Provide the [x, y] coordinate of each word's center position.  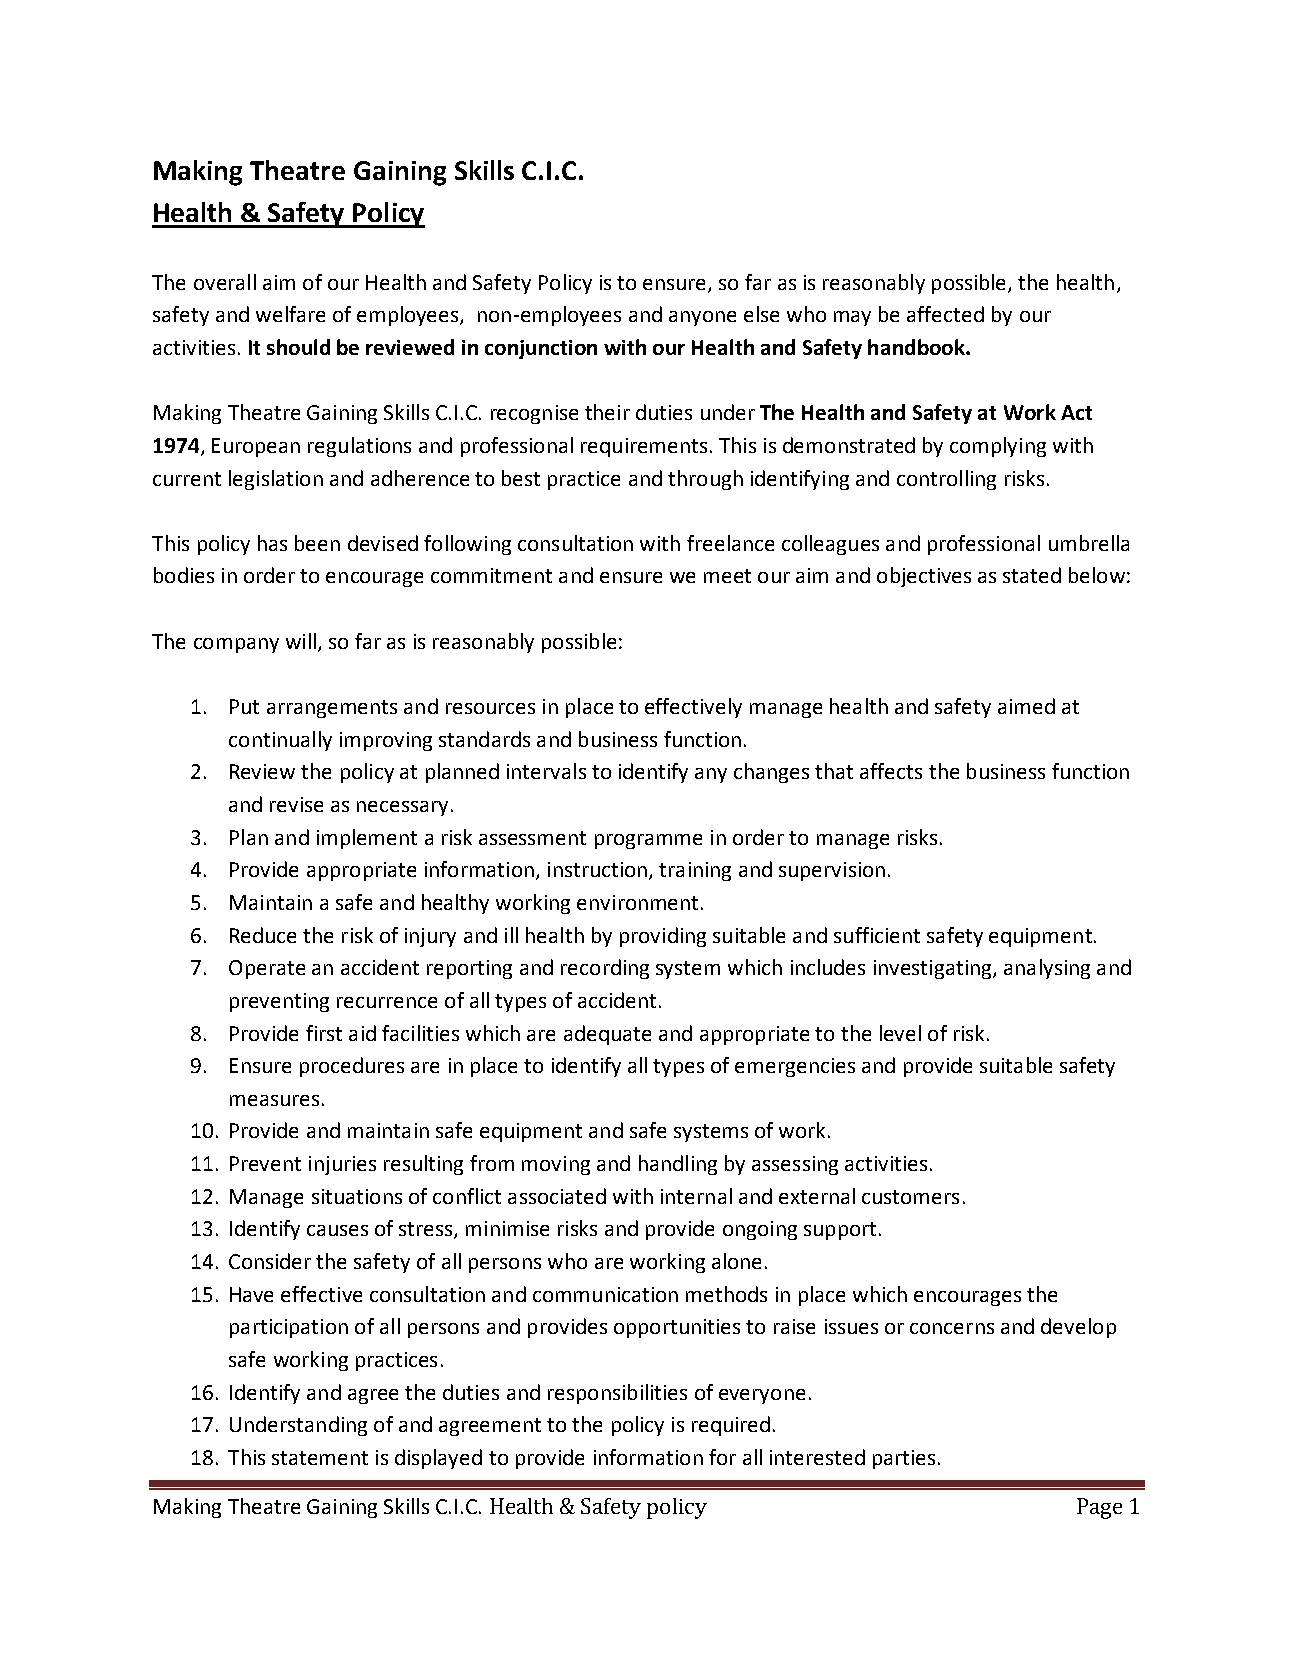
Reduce [263, 935]
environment [637, 902]
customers [910, 1197]
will [301, 641]
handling [678, 1165]
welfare [290, 314]
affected [945, 314]
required [731, 1426]
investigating [934, 969]
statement [320, 1458]
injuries [342, 1165]
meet [727, 576]
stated [1032, 575]
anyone [702, 318]
